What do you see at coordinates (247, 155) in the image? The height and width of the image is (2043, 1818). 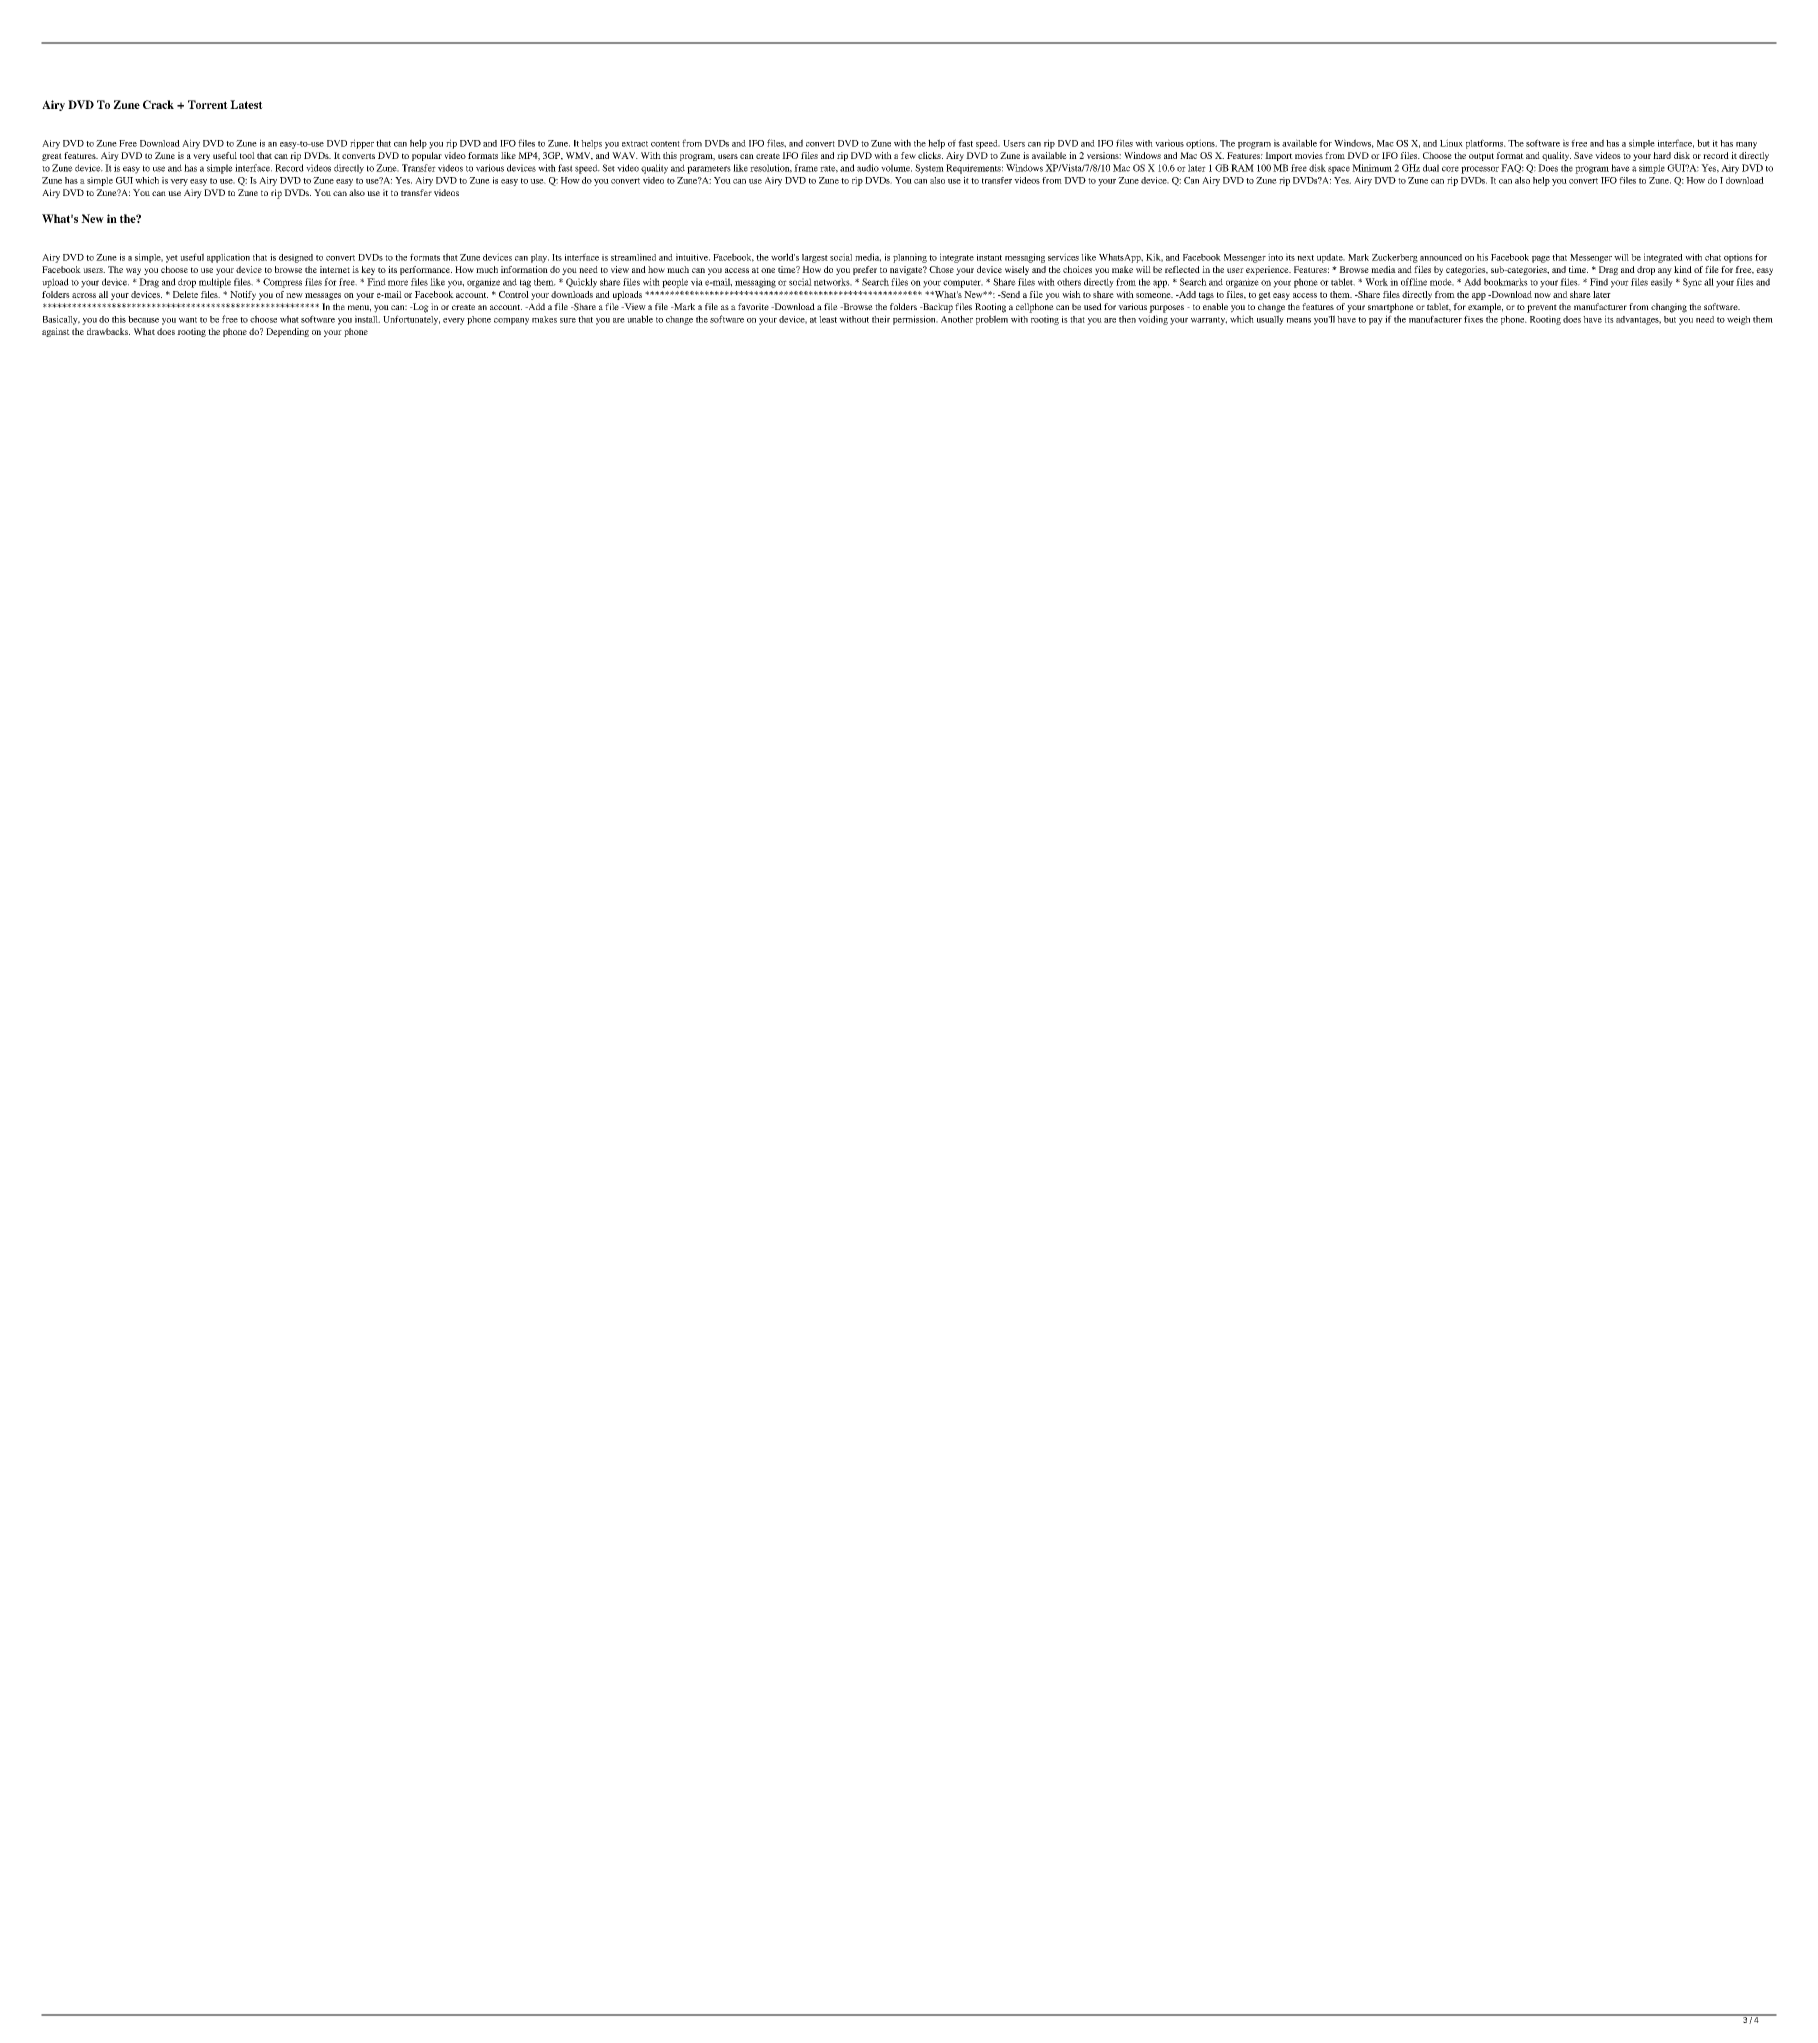 I see `tool` at bounding box center [247, 155].
